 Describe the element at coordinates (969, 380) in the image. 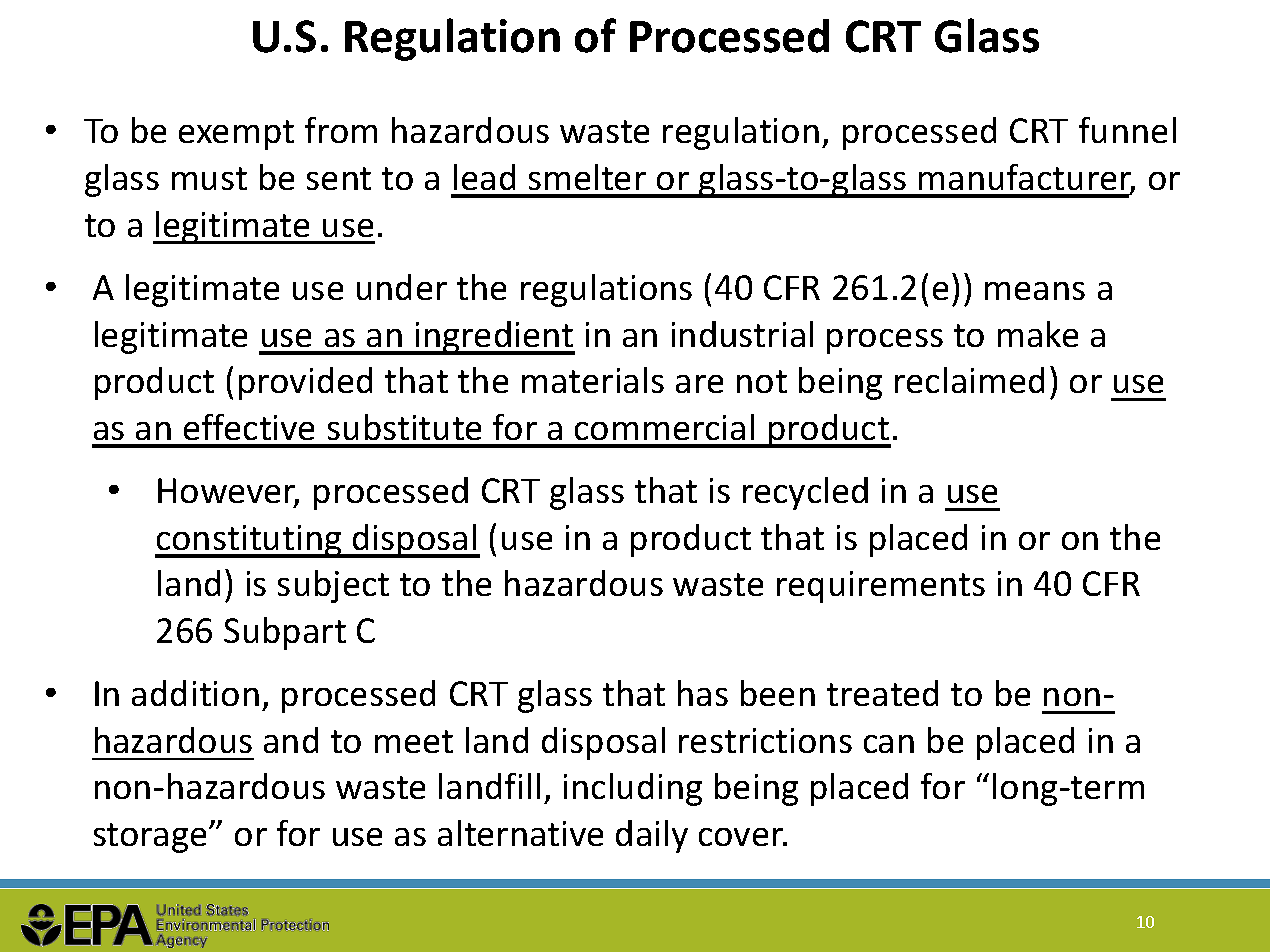

I see `reclaimed` at that location.
